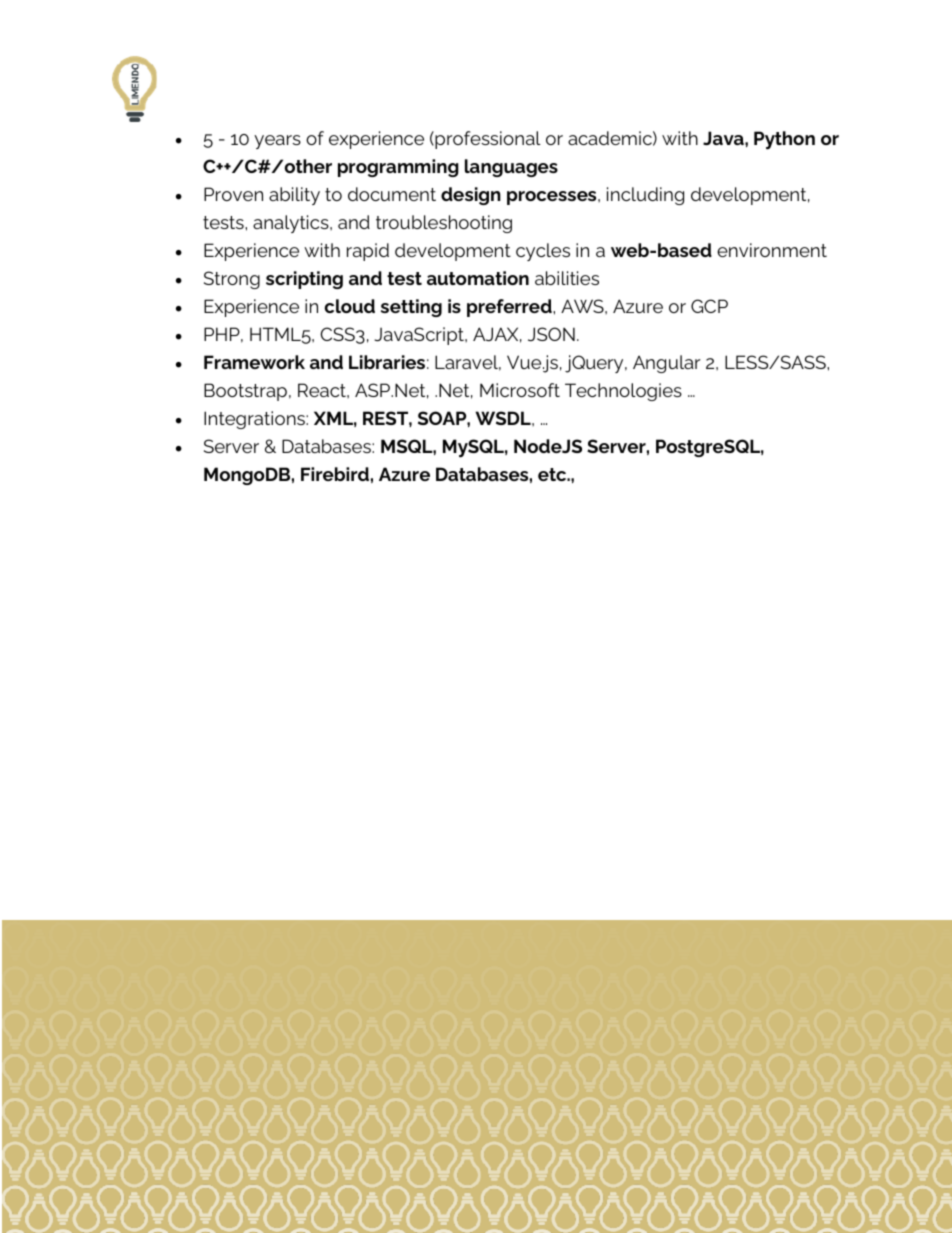 This page has width=952, height=1233. I want to click on Framework, so click(254, 362).
